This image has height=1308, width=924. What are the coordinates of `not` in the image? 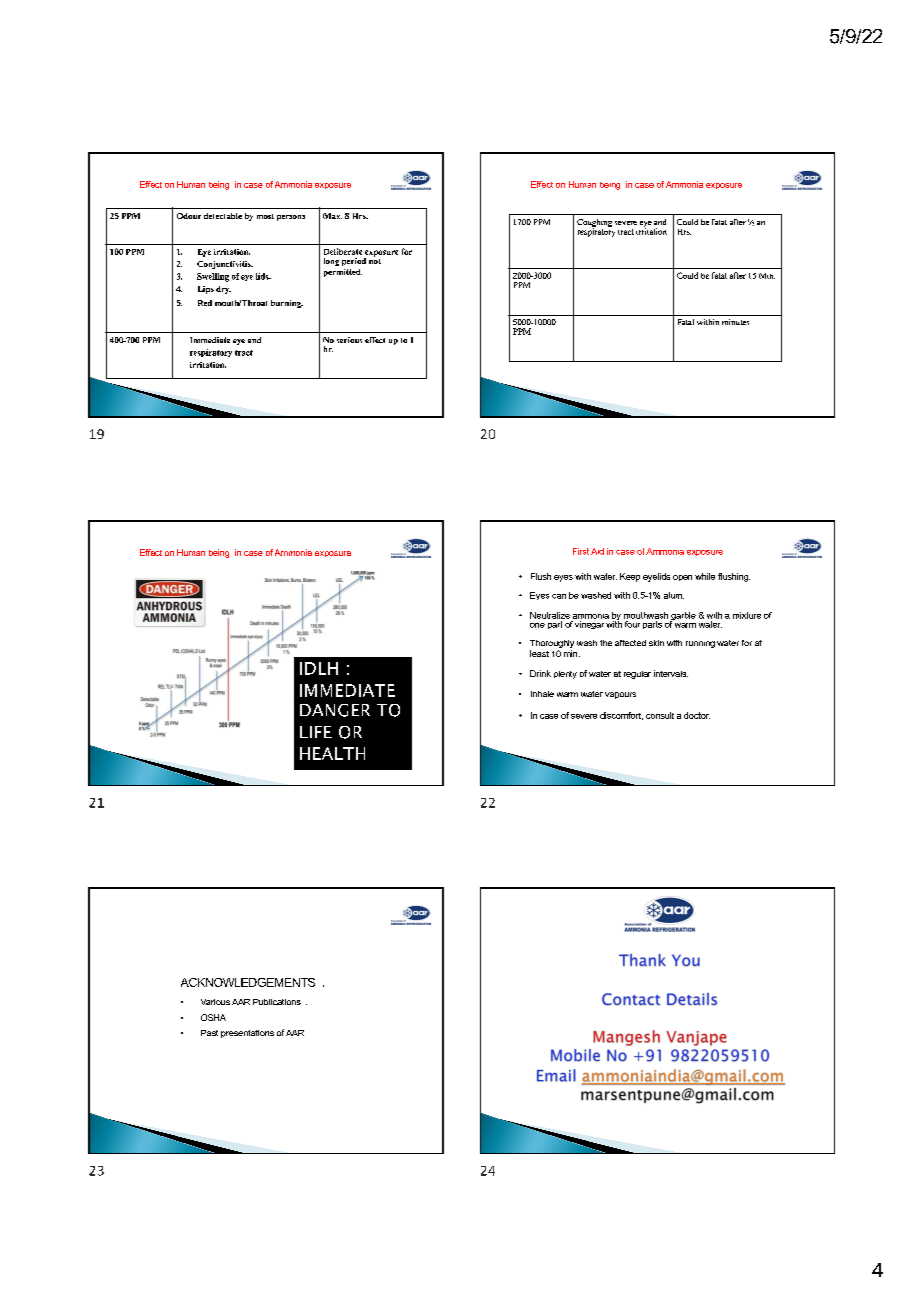 It's located at (375, 260).
